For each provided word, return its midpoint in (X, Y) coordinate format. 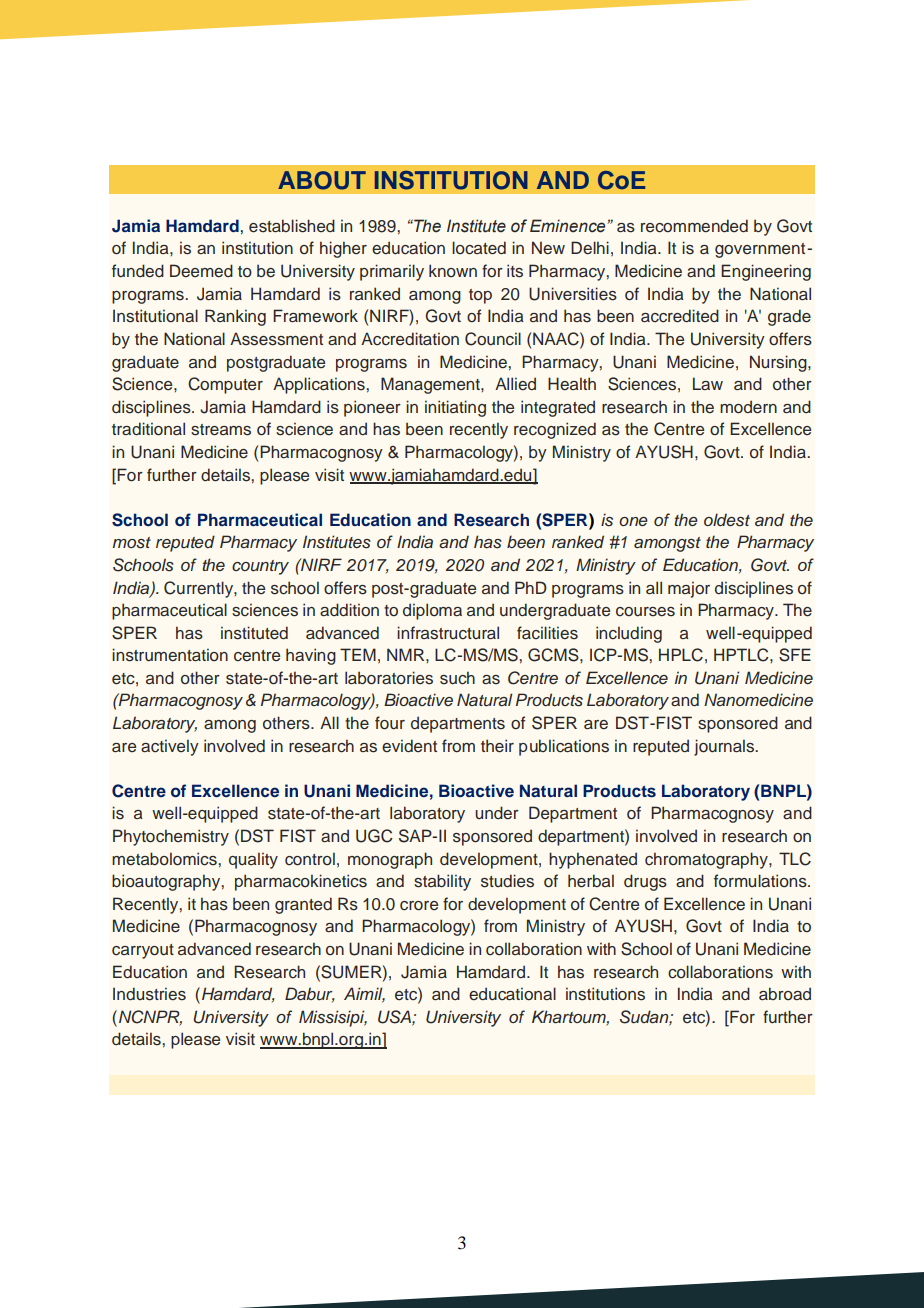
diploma (432, 611)
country (260, 567)
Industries (149, 994)
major (689, 589)
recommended (694, 226)
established (292, 226)
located (479, 248)
